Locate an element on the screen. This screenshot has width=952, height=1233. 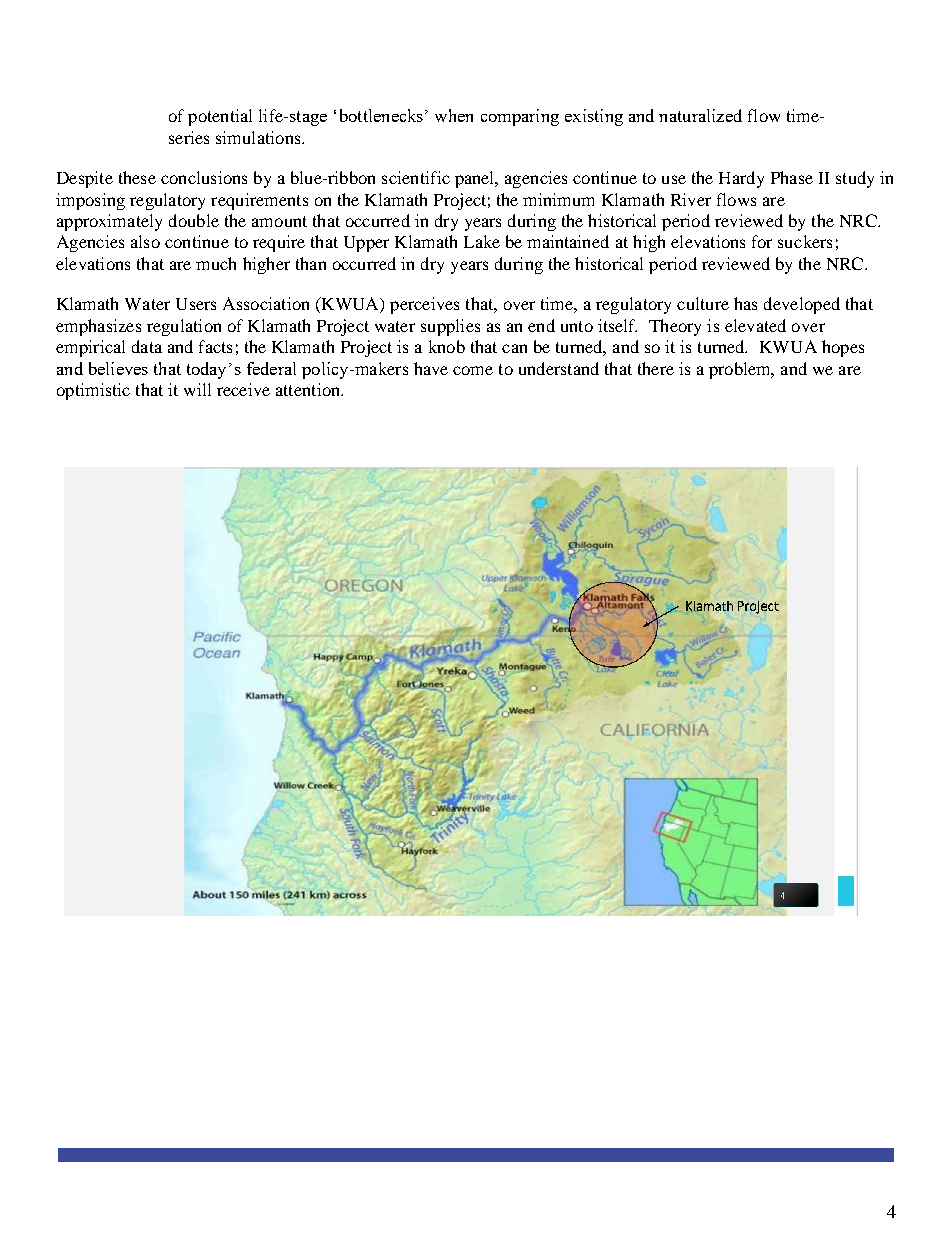
much is located at coordinates (216, 263).
